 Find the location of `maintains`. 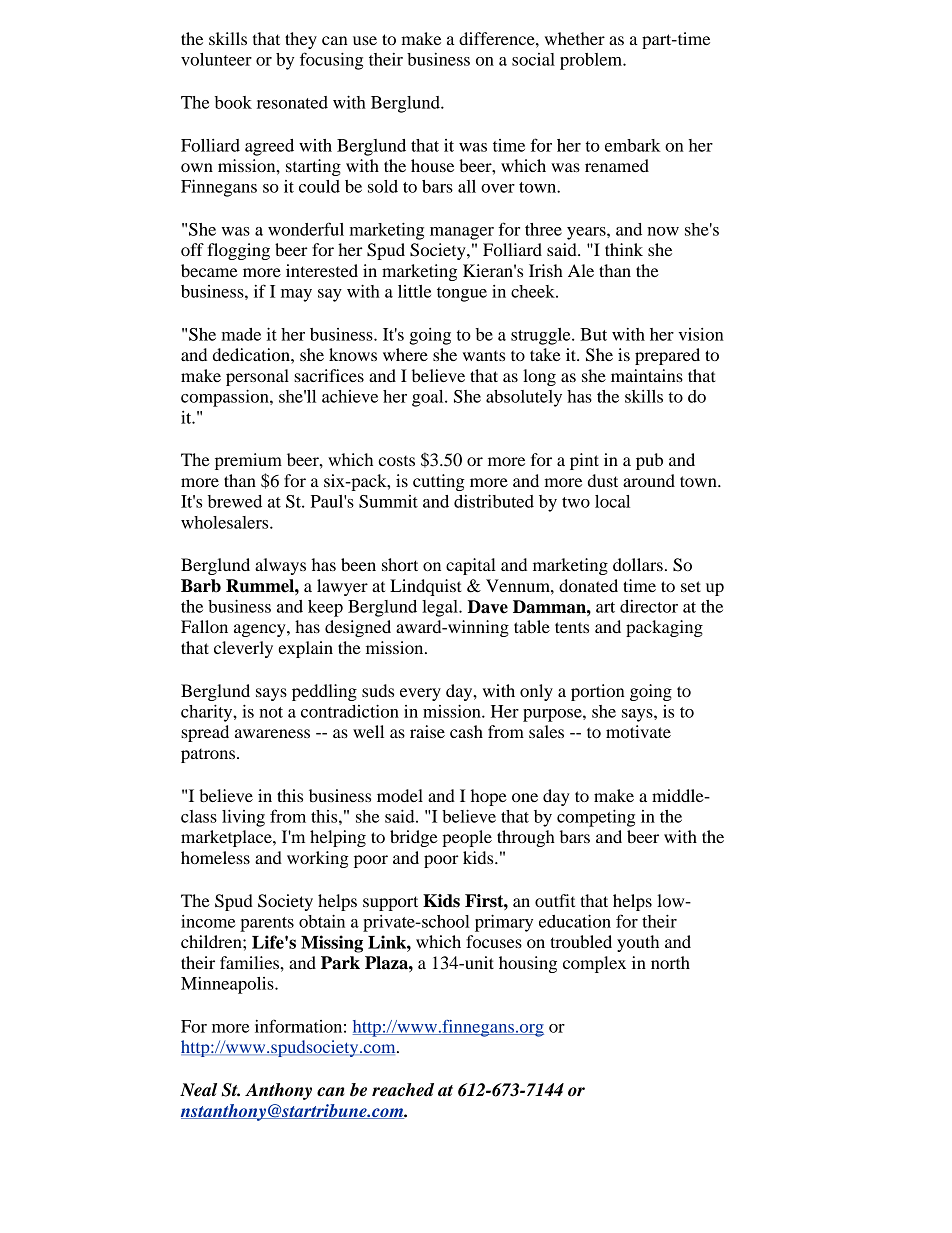

maintains is located at coordinates (647, 375).
